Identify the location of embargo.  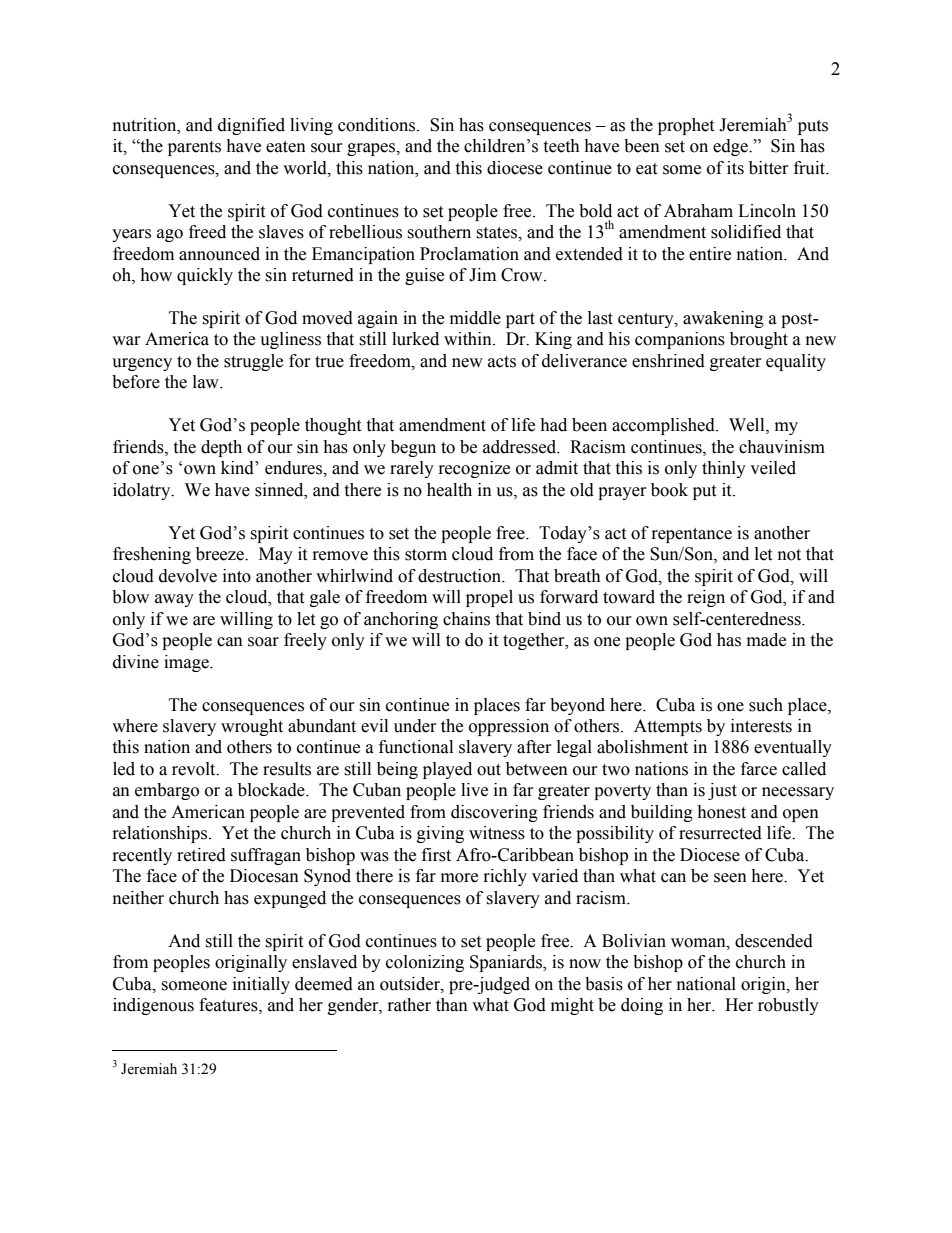
(167, 791).
